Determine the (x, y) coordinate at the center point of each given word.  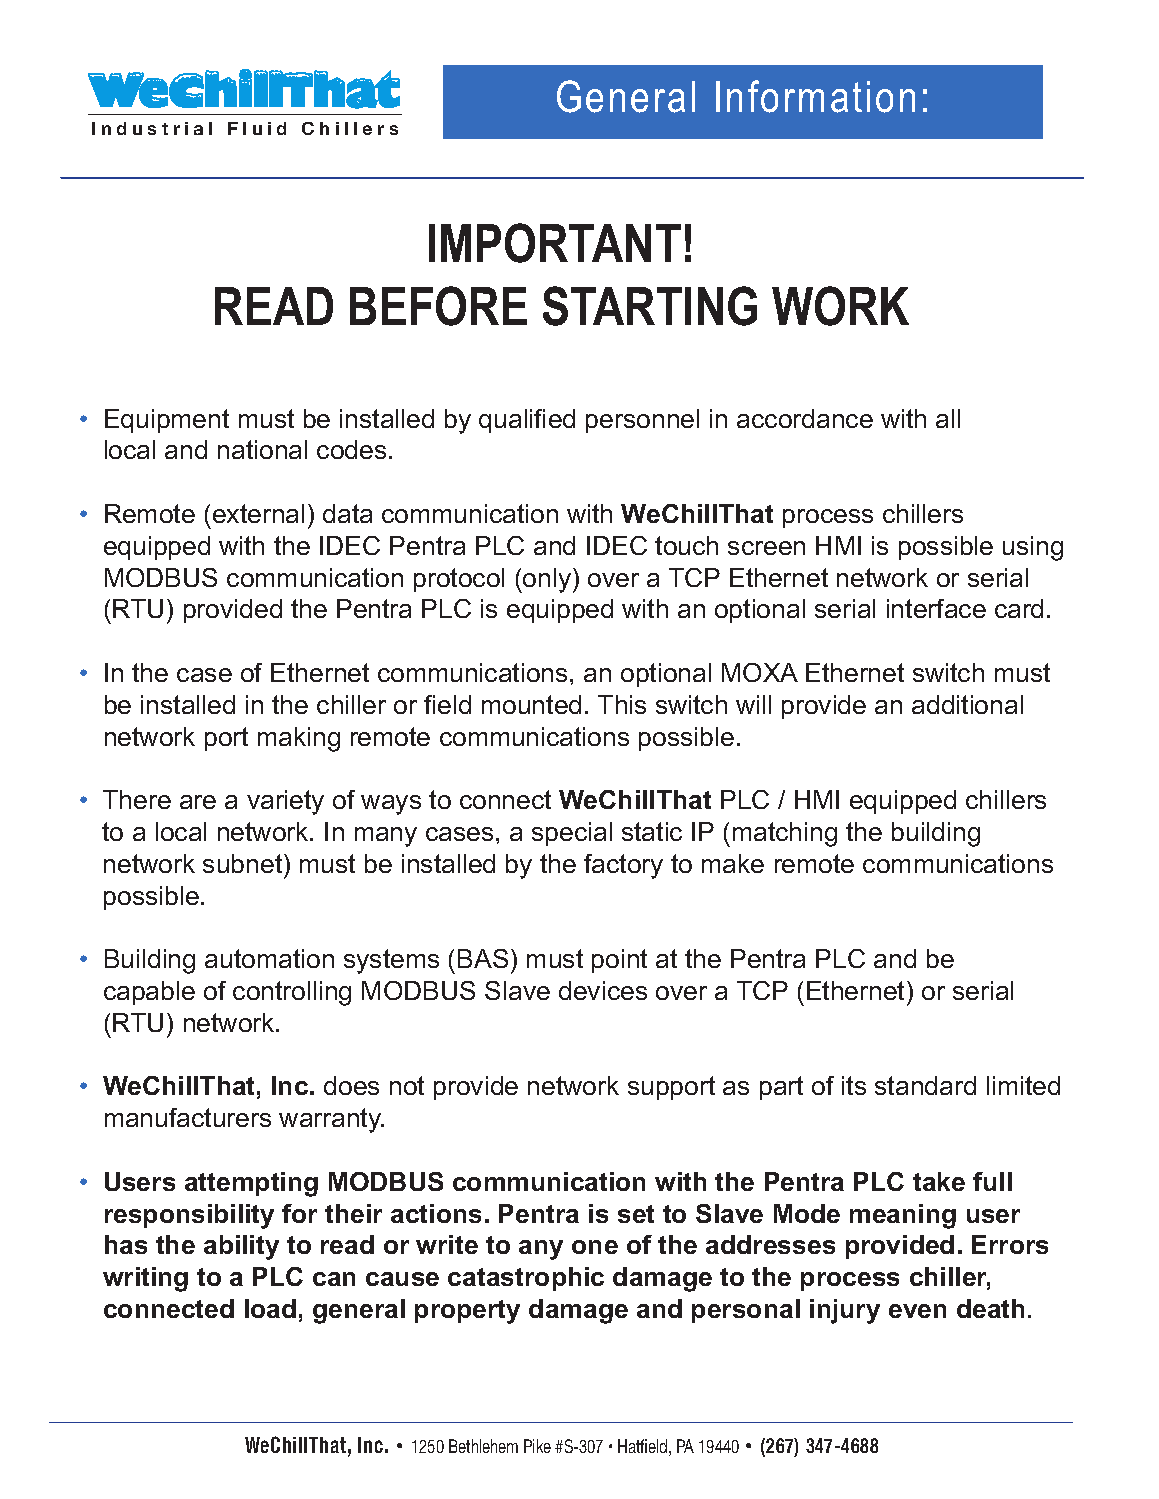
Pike (537, 1446)
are (198, 802)
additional (967, 704)
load (270, 1308)
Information (815, 96)
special (572, 834)
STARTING (650, 306)
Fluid (257, 128)
